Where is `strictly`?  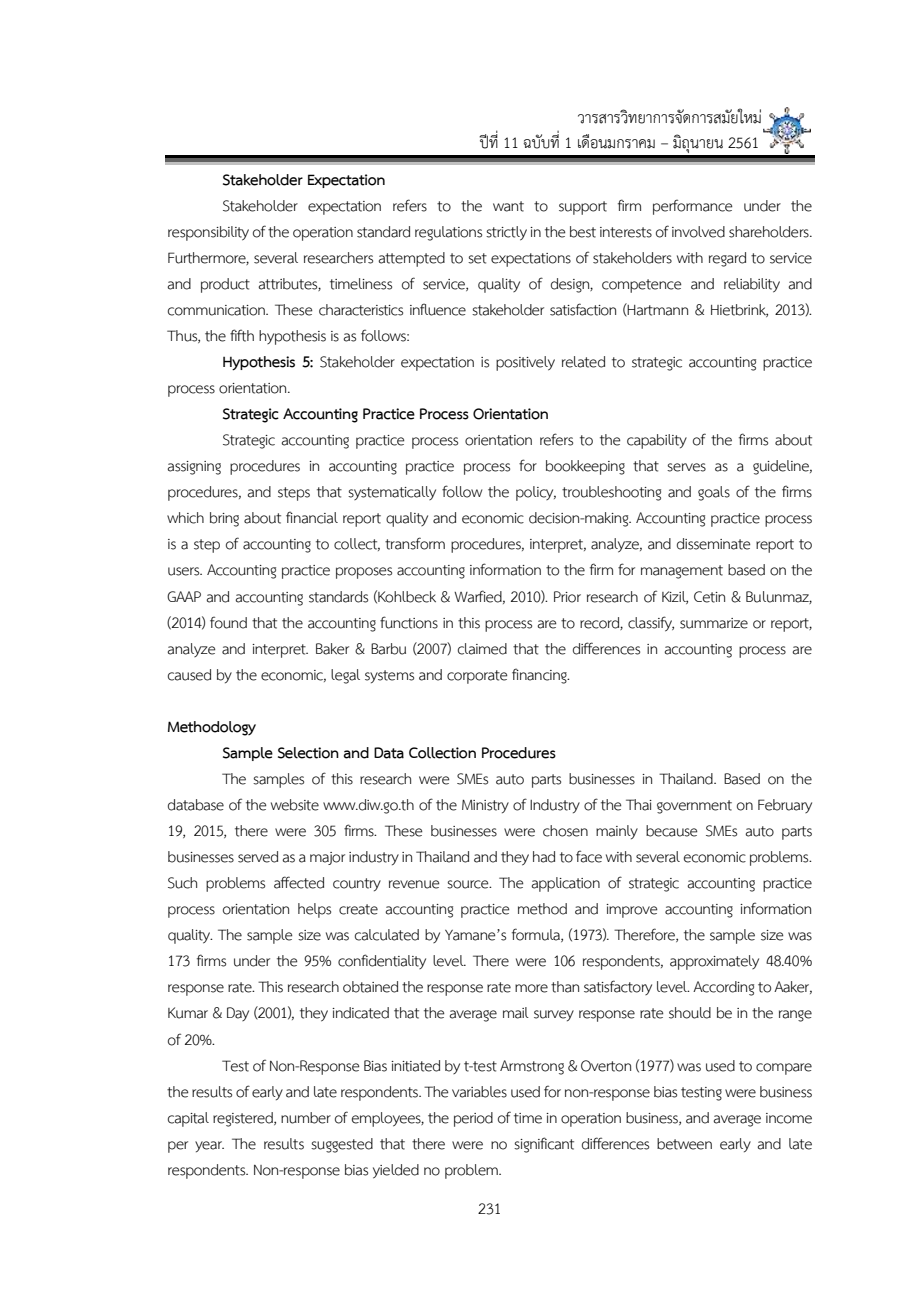 strictly is located at coordinates (506, 233).
